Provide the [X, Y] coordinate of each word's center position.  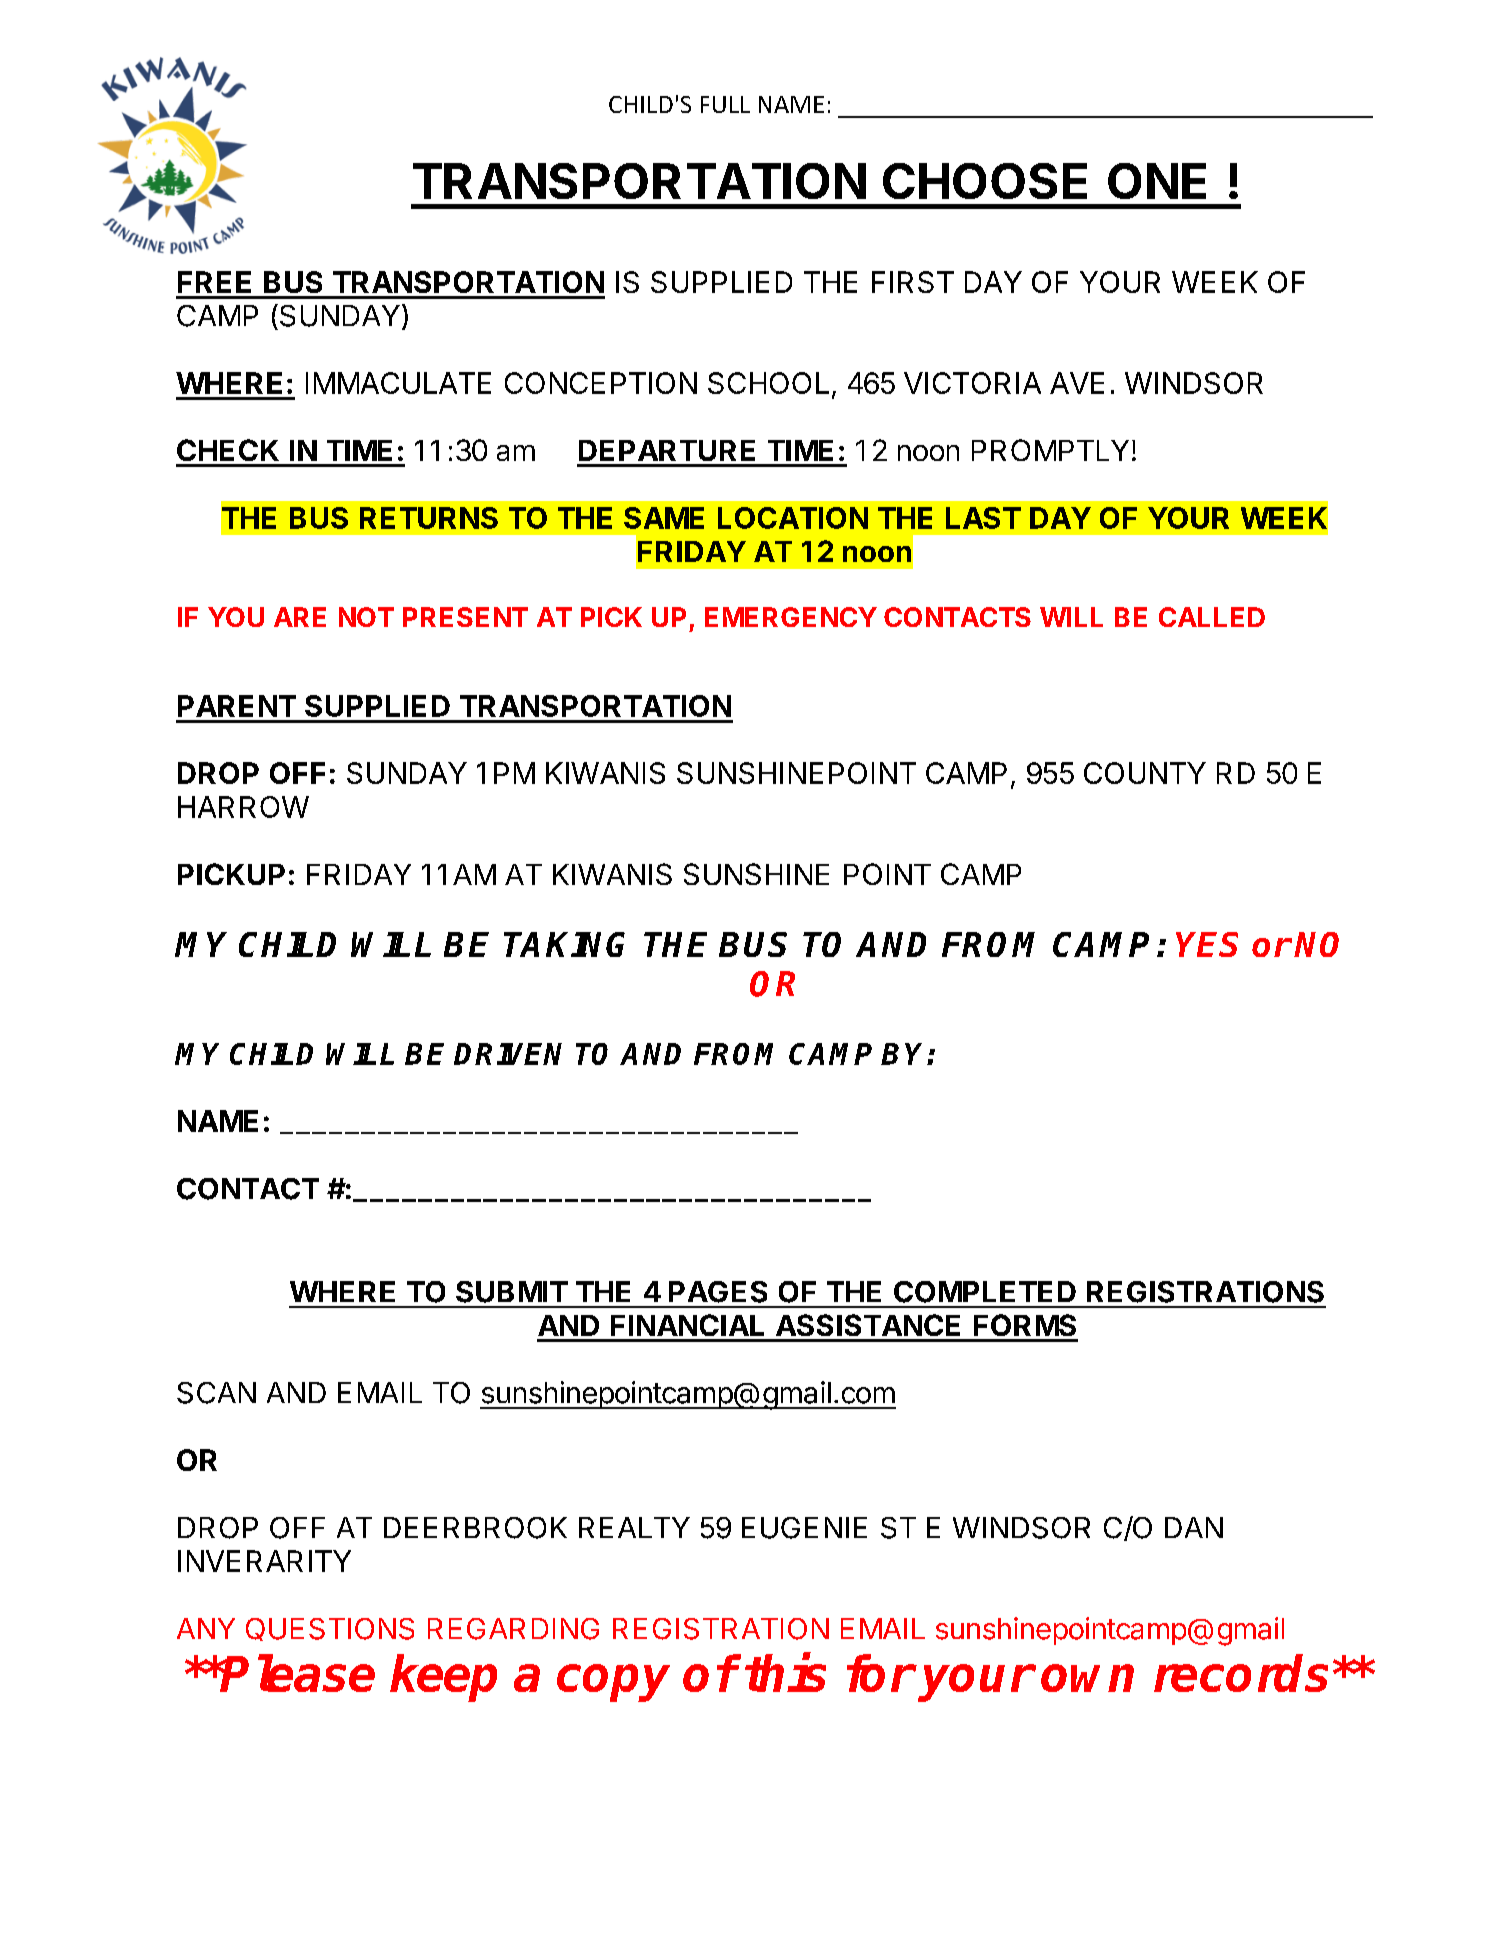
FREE [214, 282]
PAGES [718, 1292]
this [785, 1673]
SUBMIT [512, 1292]
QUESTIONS [330, 1629]
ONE [1157, 181]
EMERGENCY [791, 617]
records [1244, 1673]
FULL [725, 104]
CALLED [1212, 617]
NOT [366, 617]
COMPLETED [985, 1292]
